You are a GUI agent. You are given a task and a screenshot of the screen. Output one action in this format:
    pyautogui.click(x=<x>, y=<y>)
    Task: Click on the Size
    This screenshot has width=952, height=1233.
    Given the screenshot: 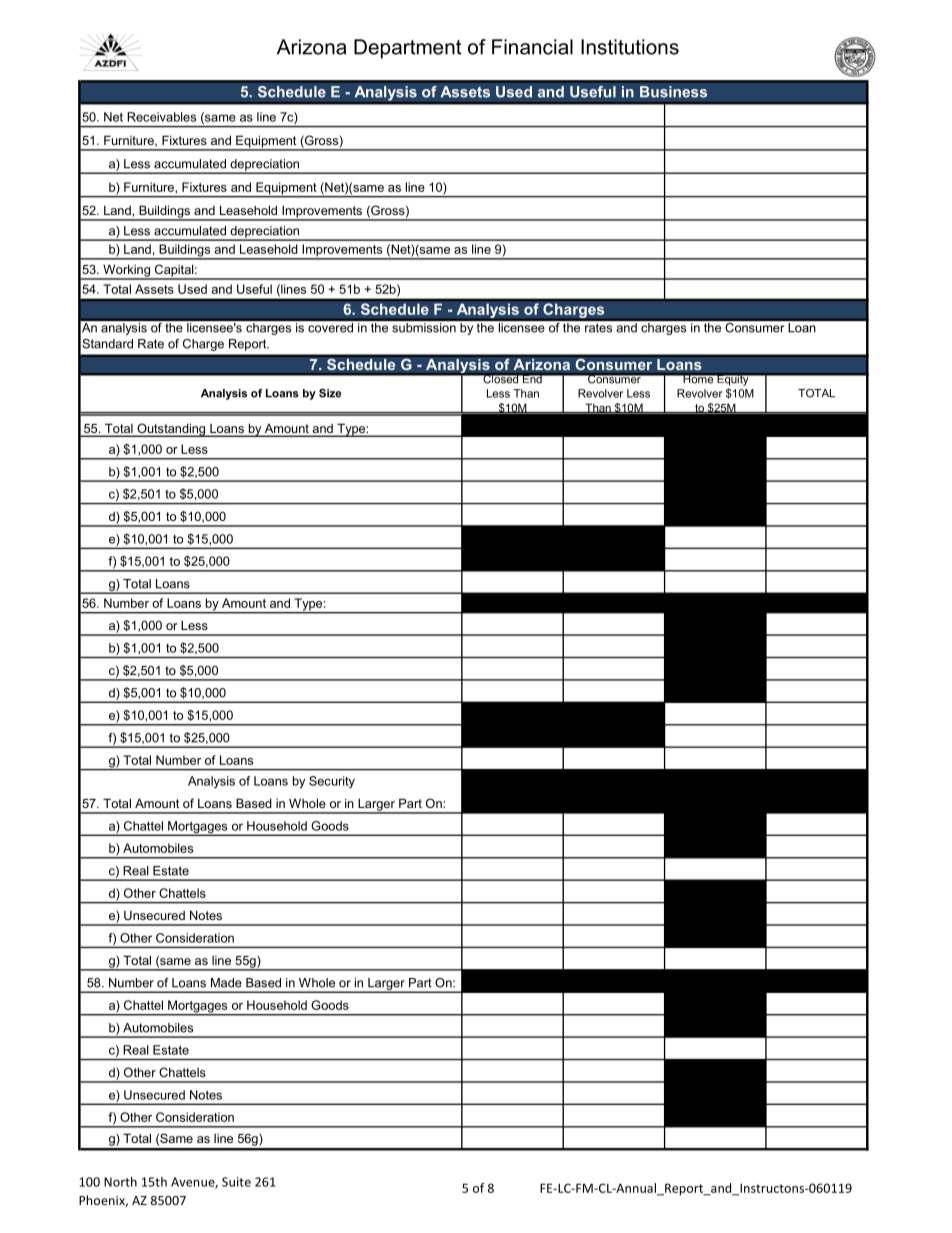 What is the action you would take?
    pyautogui.click(x=330, y=393)
